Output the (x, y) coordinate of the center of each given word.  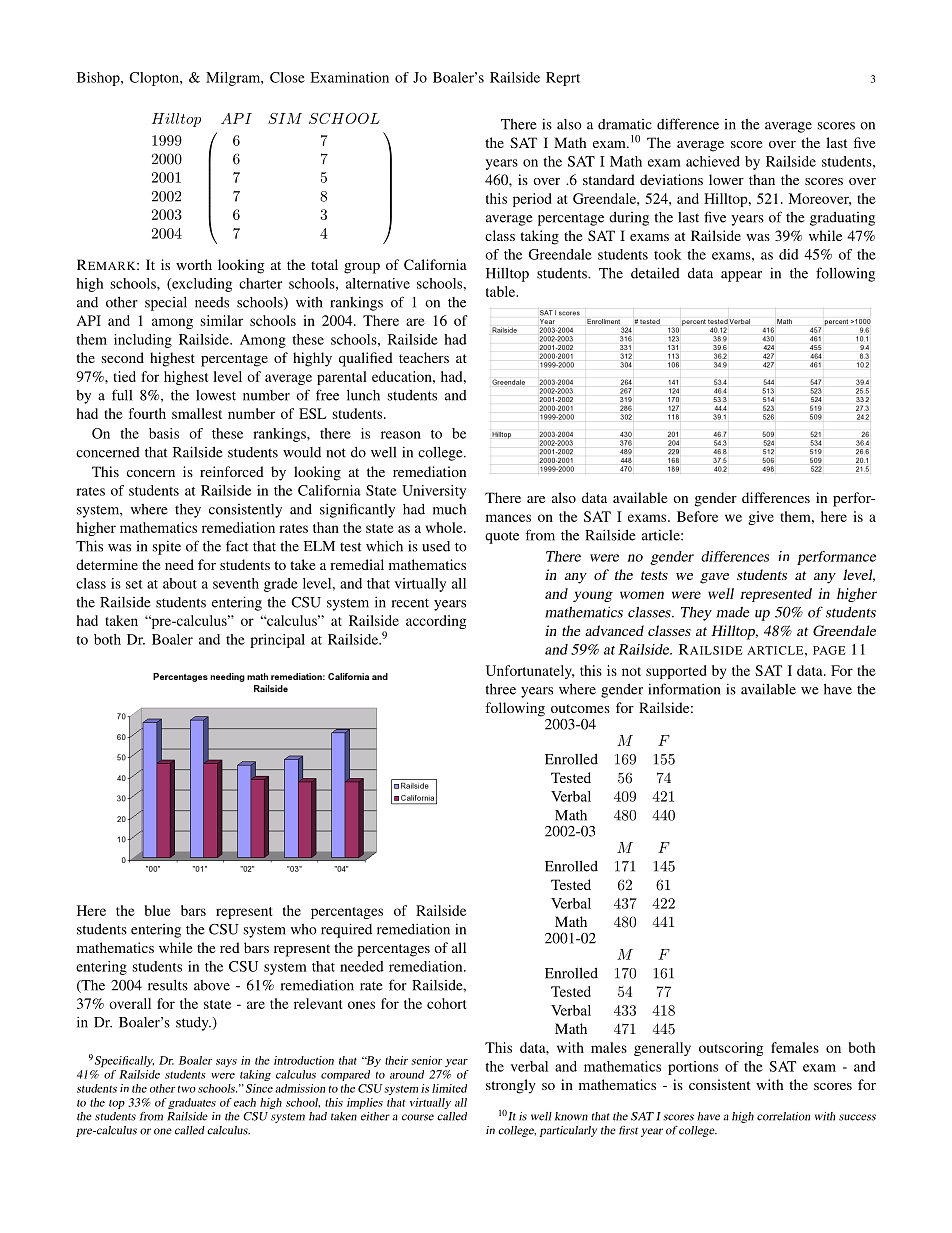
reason (401, 435)
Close (287, 77)
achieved (713, 161)
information (684, 689)
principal (277, 641)
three (500, 689)
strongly (511, 1086)
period (532, 200)
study (193, 1024)
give (761, 518)
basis (164, 433)
